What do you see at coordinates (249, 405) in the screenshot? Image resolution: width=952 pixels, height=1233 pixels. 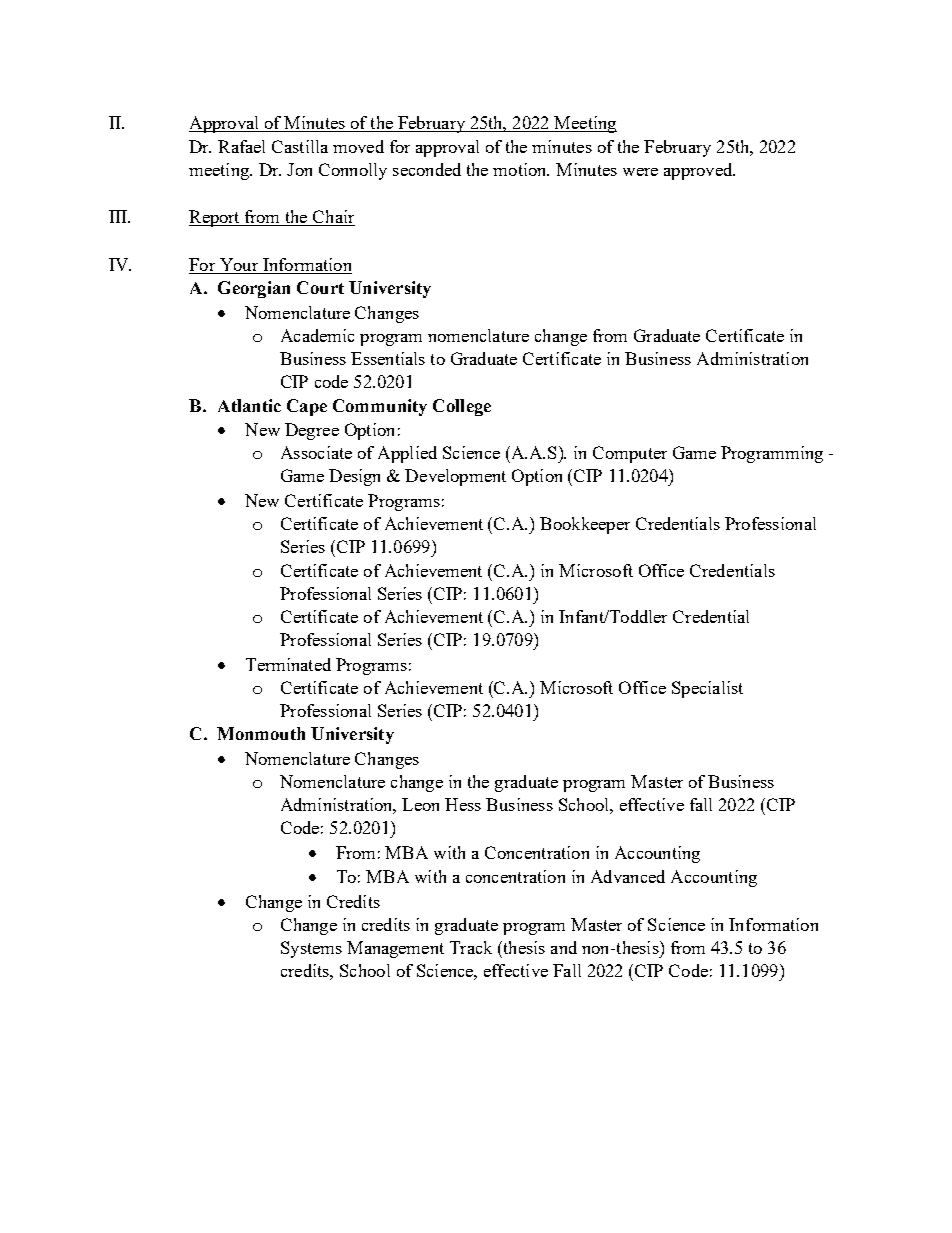 I see `Atlantic` at bounding box center [249, 405].
